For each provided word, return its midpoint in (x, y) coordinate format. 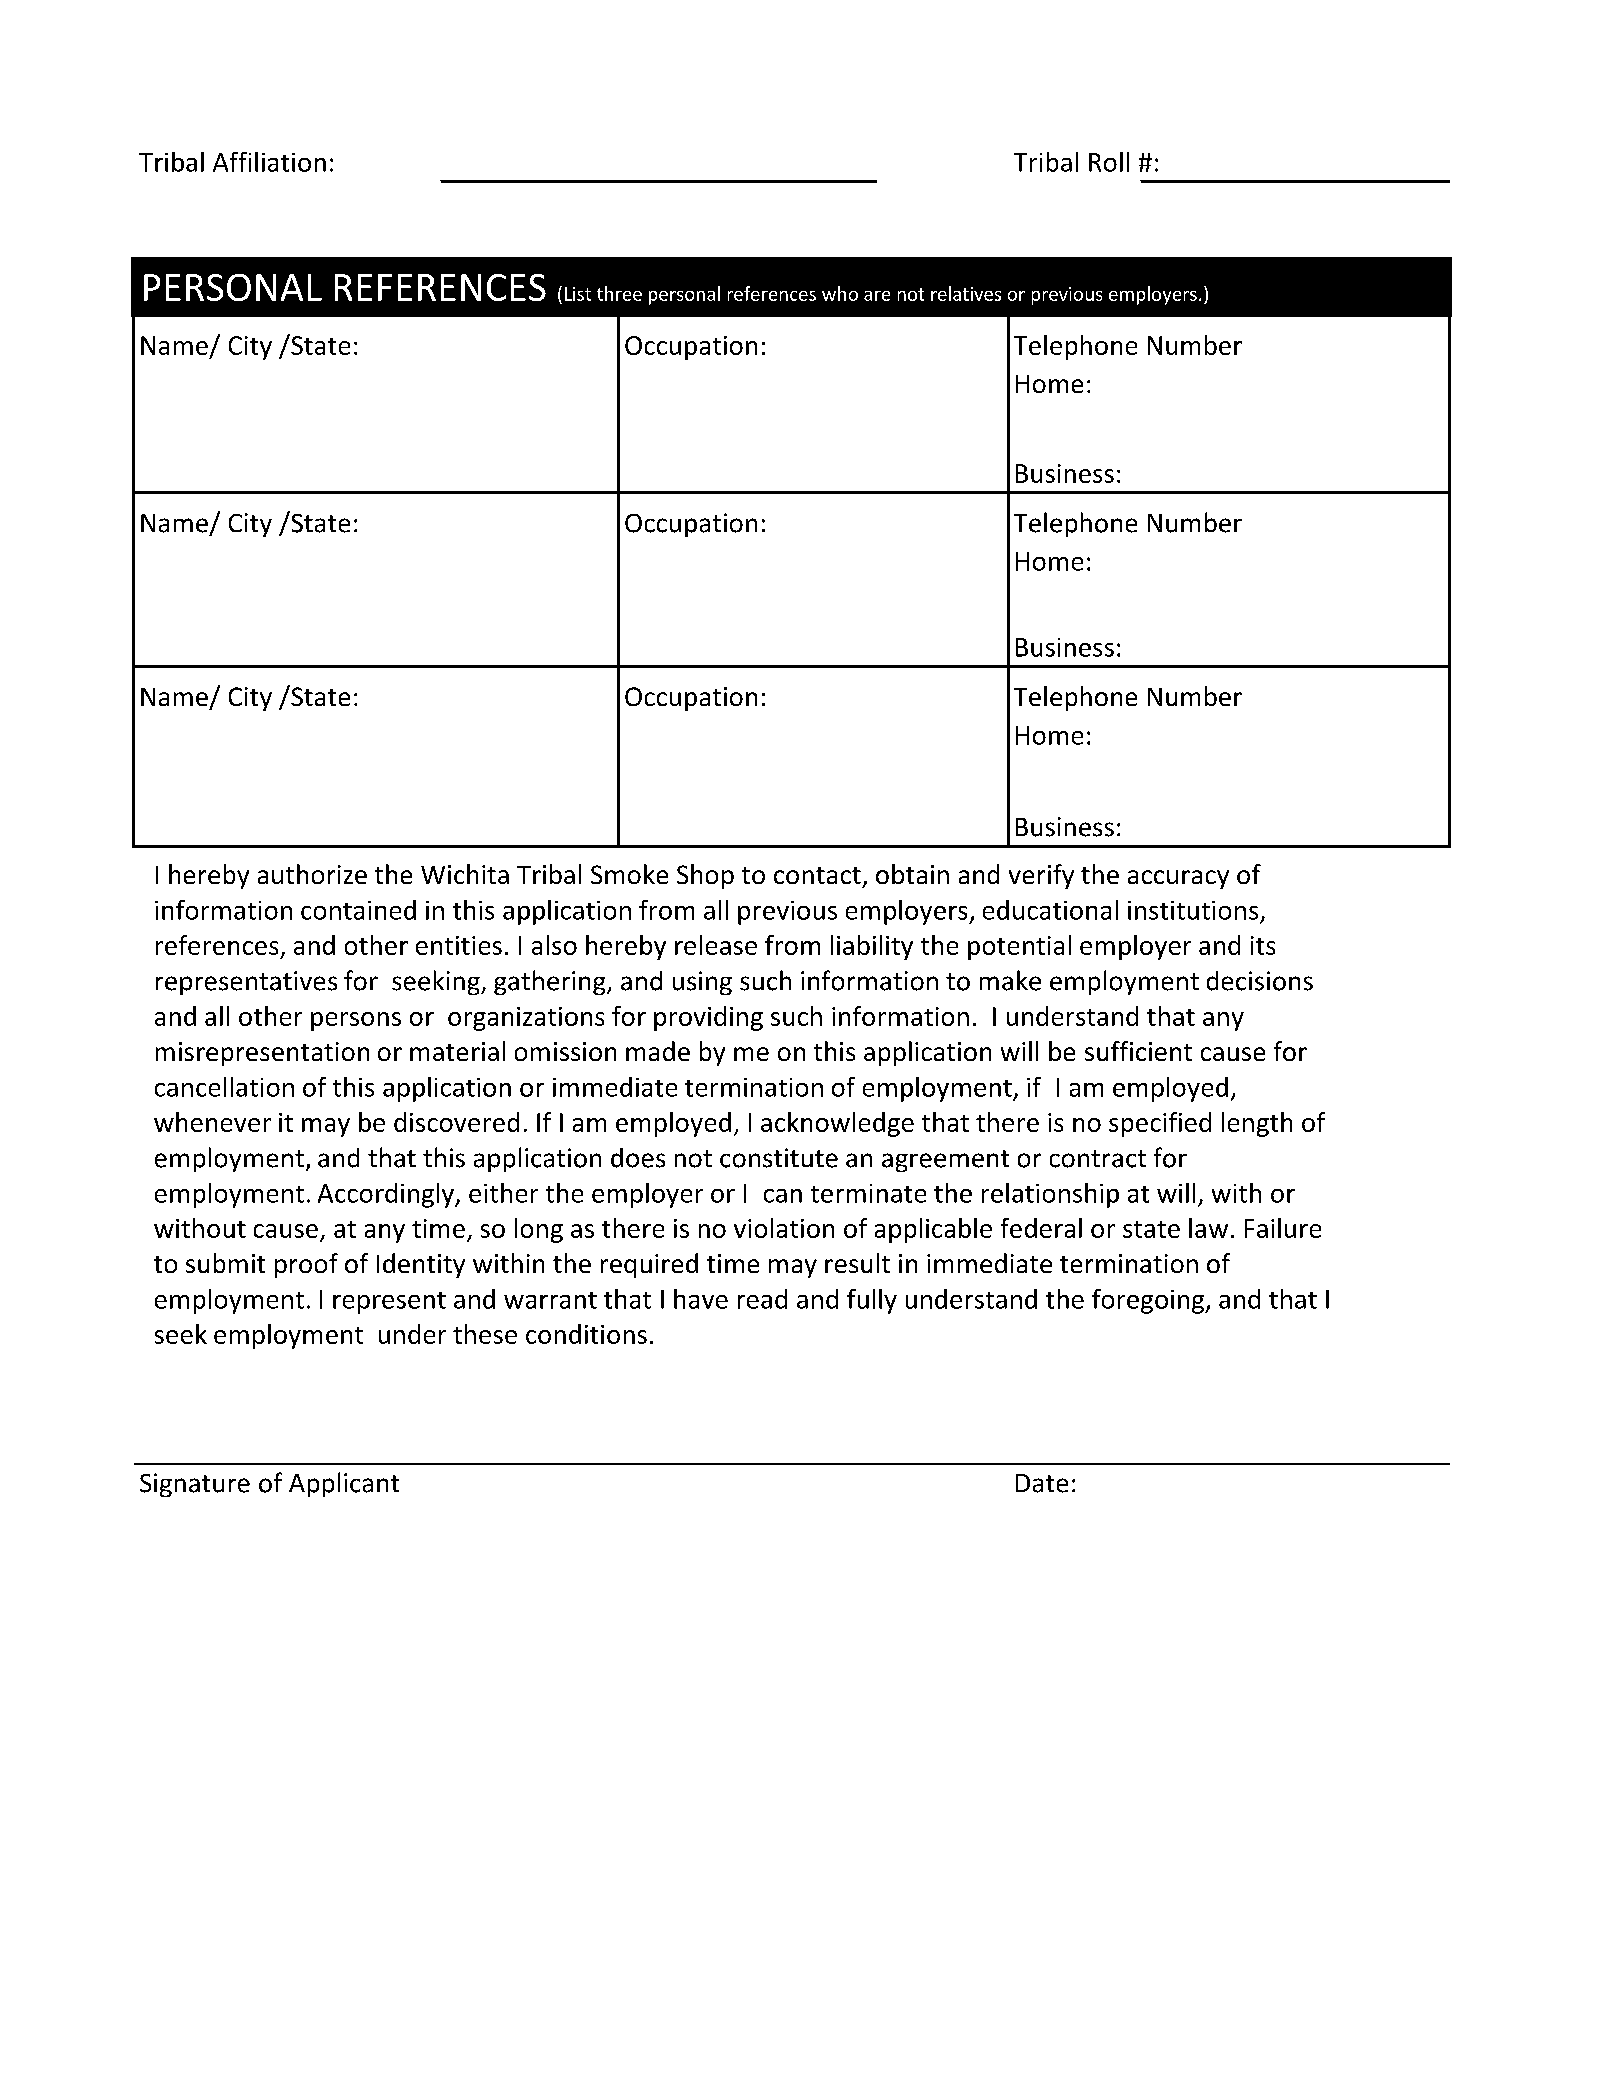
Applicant (344, 1484)
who (840, 293)
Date (1042, 1483)
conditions (586, 1334)
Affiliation (269, 162)
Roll (1109, 162)
